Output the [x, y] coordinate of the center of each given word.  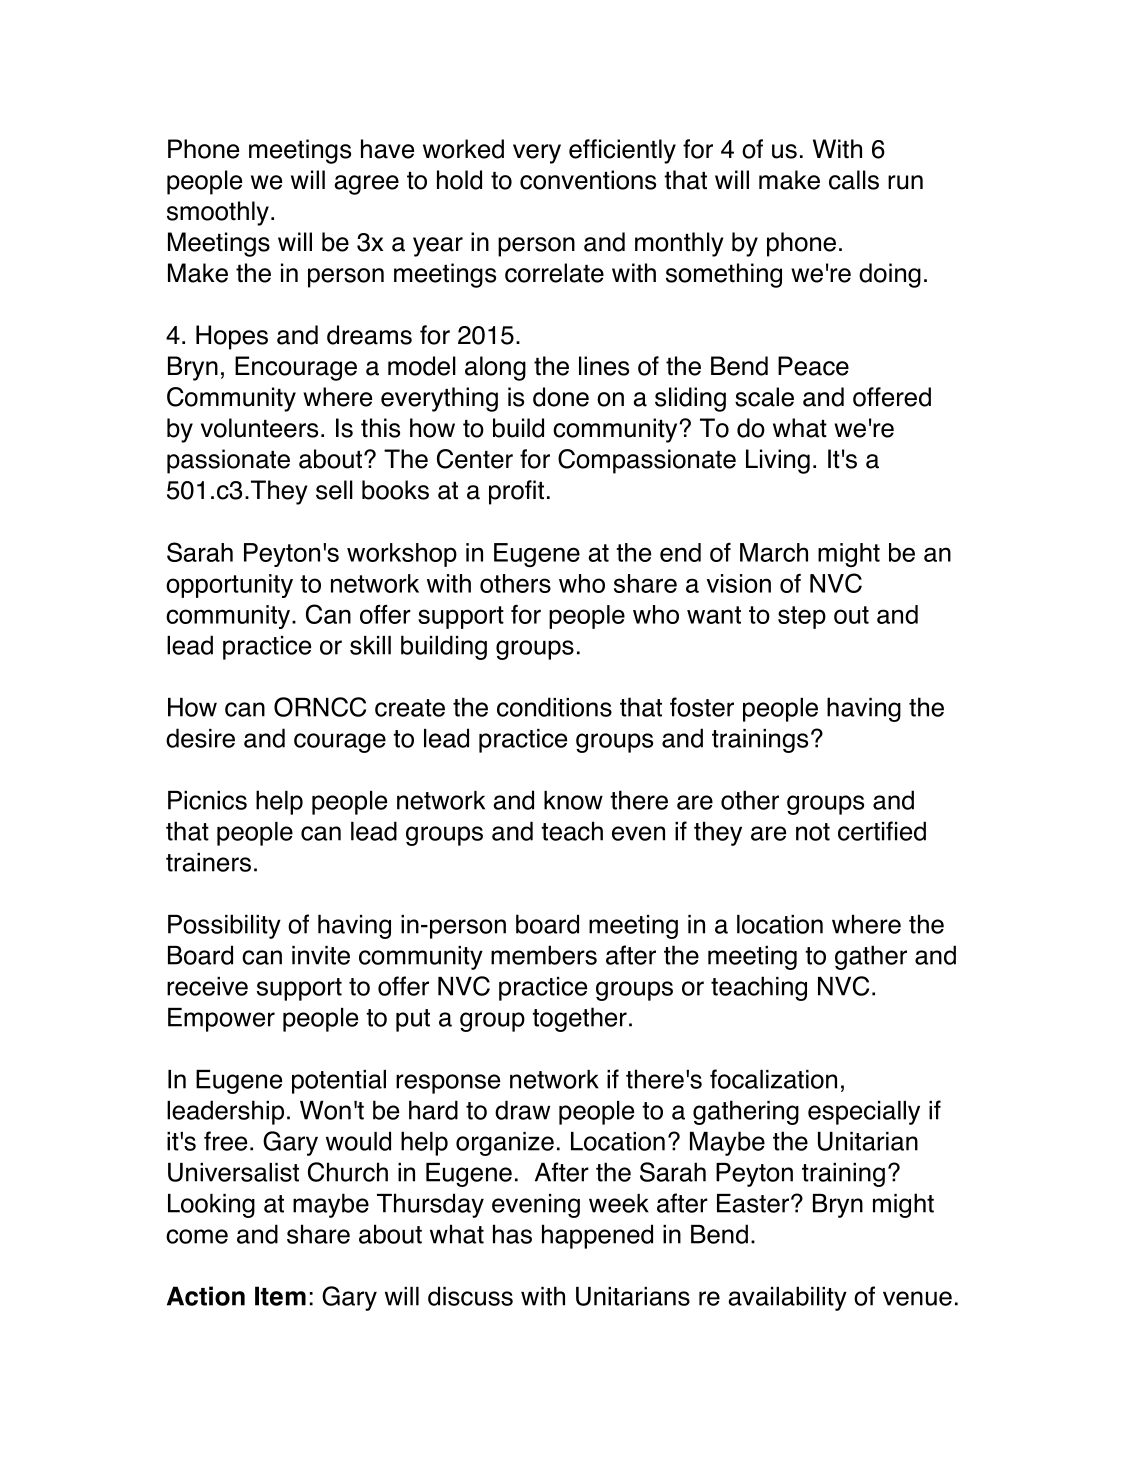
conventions [588, 180]
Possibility [224, 926]
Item [280, 1296]
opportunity [229, 586]
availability [787, 1298]
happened [597, 1236]
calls [854, 180]
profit [516, 492]
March [774, 552]
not [813, 832]
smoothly [218, 213]
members [544, 955]
